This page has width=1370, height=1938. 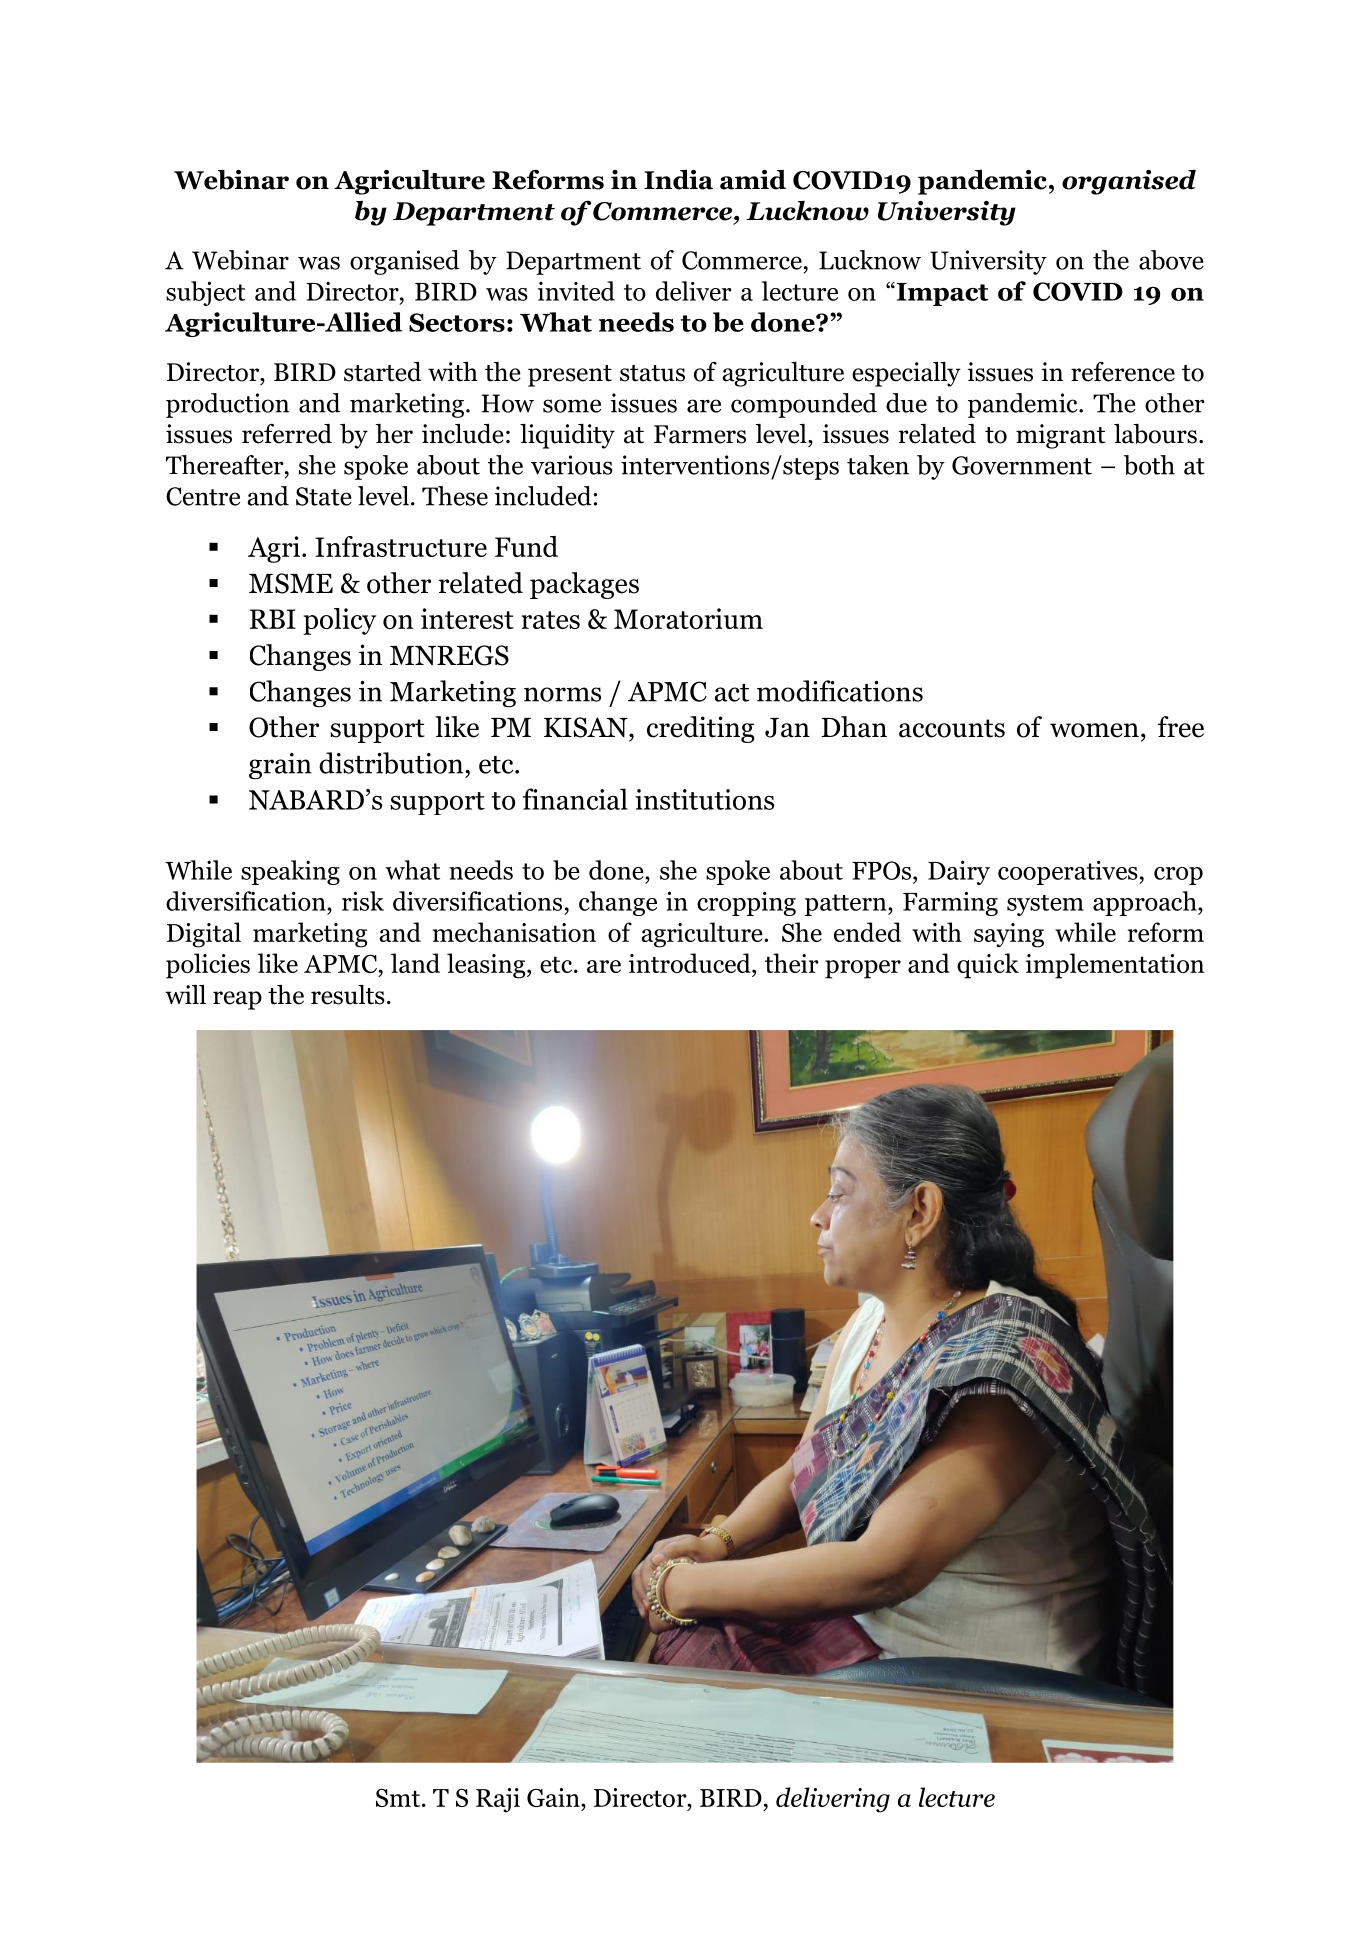 I want to click on quick, so click(x=988, y=966).
